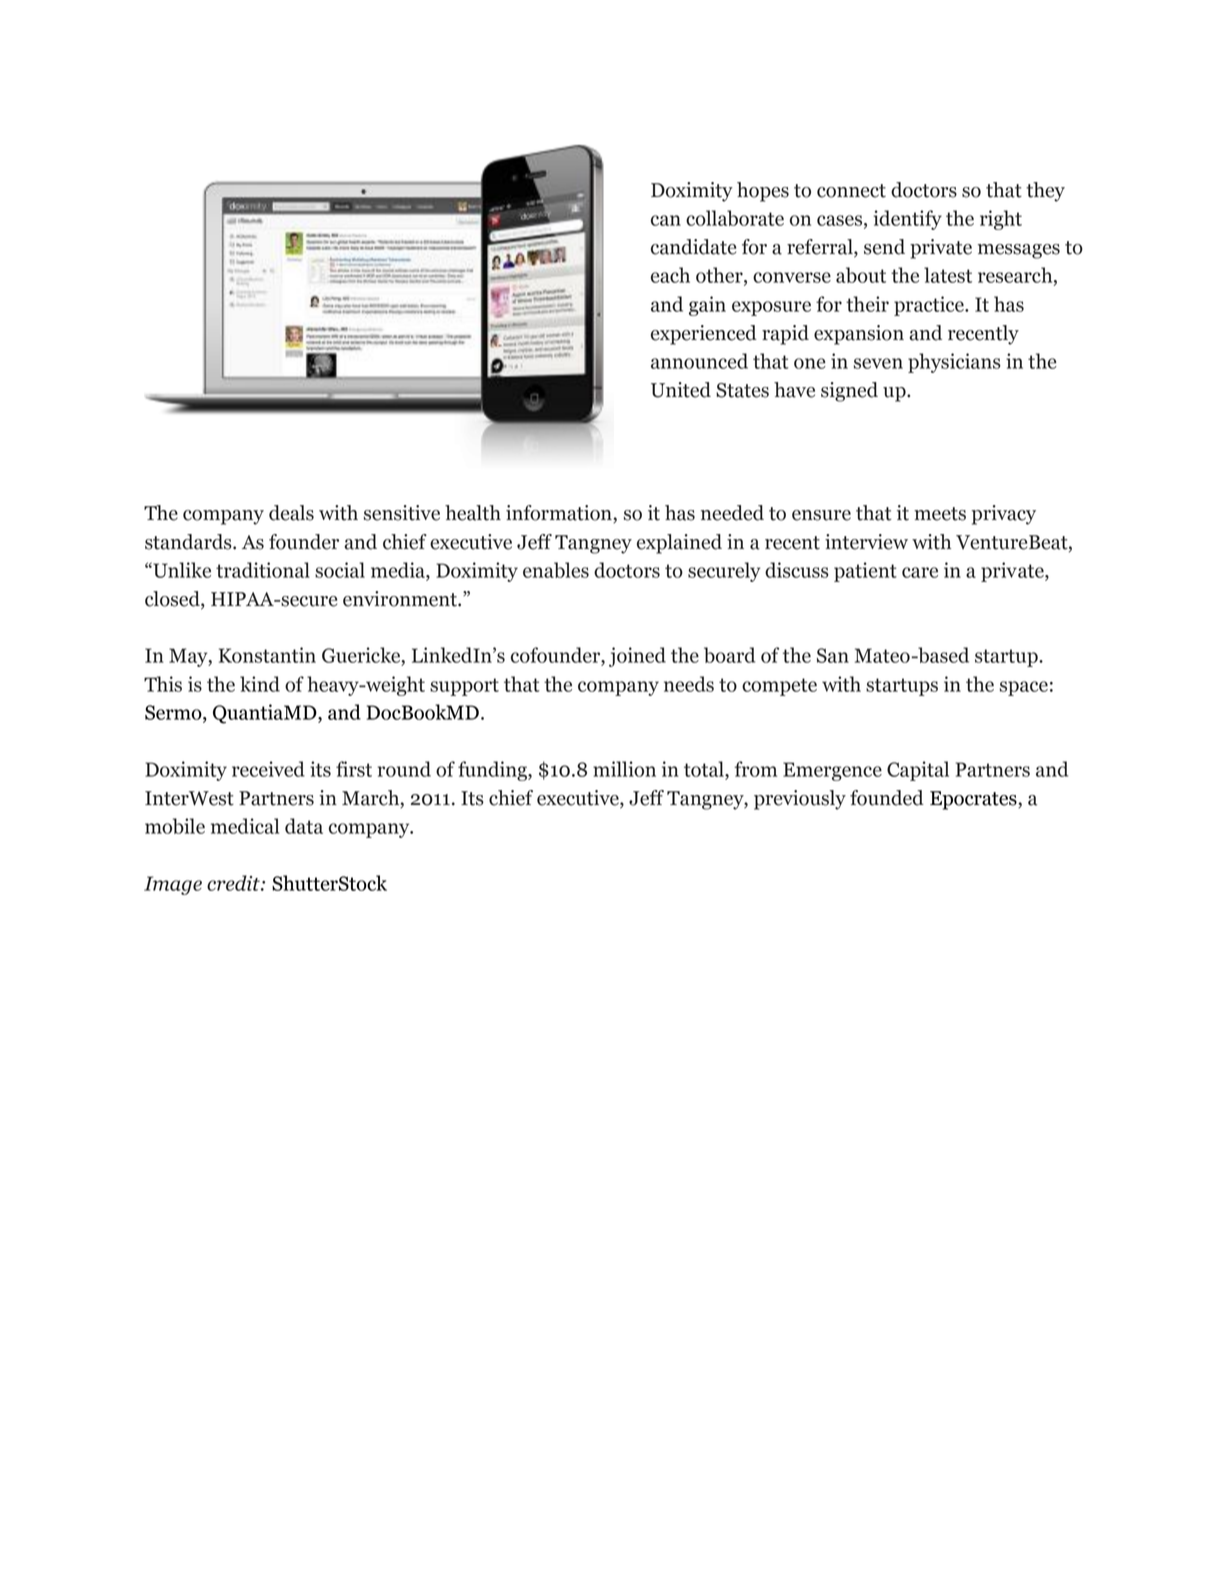 The width and height of the screenshot is (1228, 1589). Describe the element at coordinates (624, 769) in the screenshot. I see `million` at that location.
